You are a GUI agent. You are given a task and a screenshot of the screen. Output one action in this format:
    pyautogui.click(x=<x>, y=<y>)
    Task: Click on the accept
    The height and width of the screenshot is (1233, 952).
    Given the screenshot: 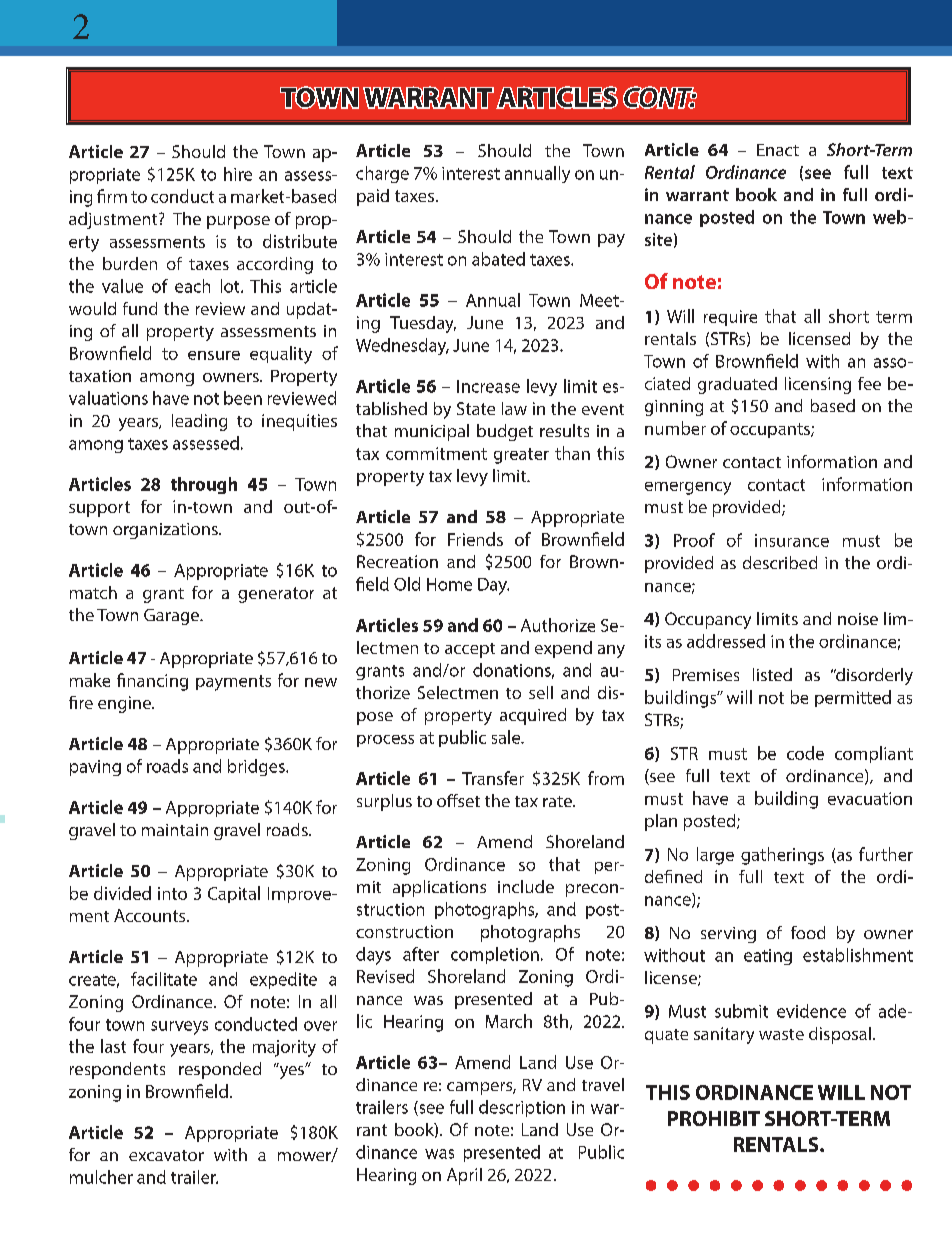 What is the action you would take?
    pyautogui.click(x=470, y=650)
